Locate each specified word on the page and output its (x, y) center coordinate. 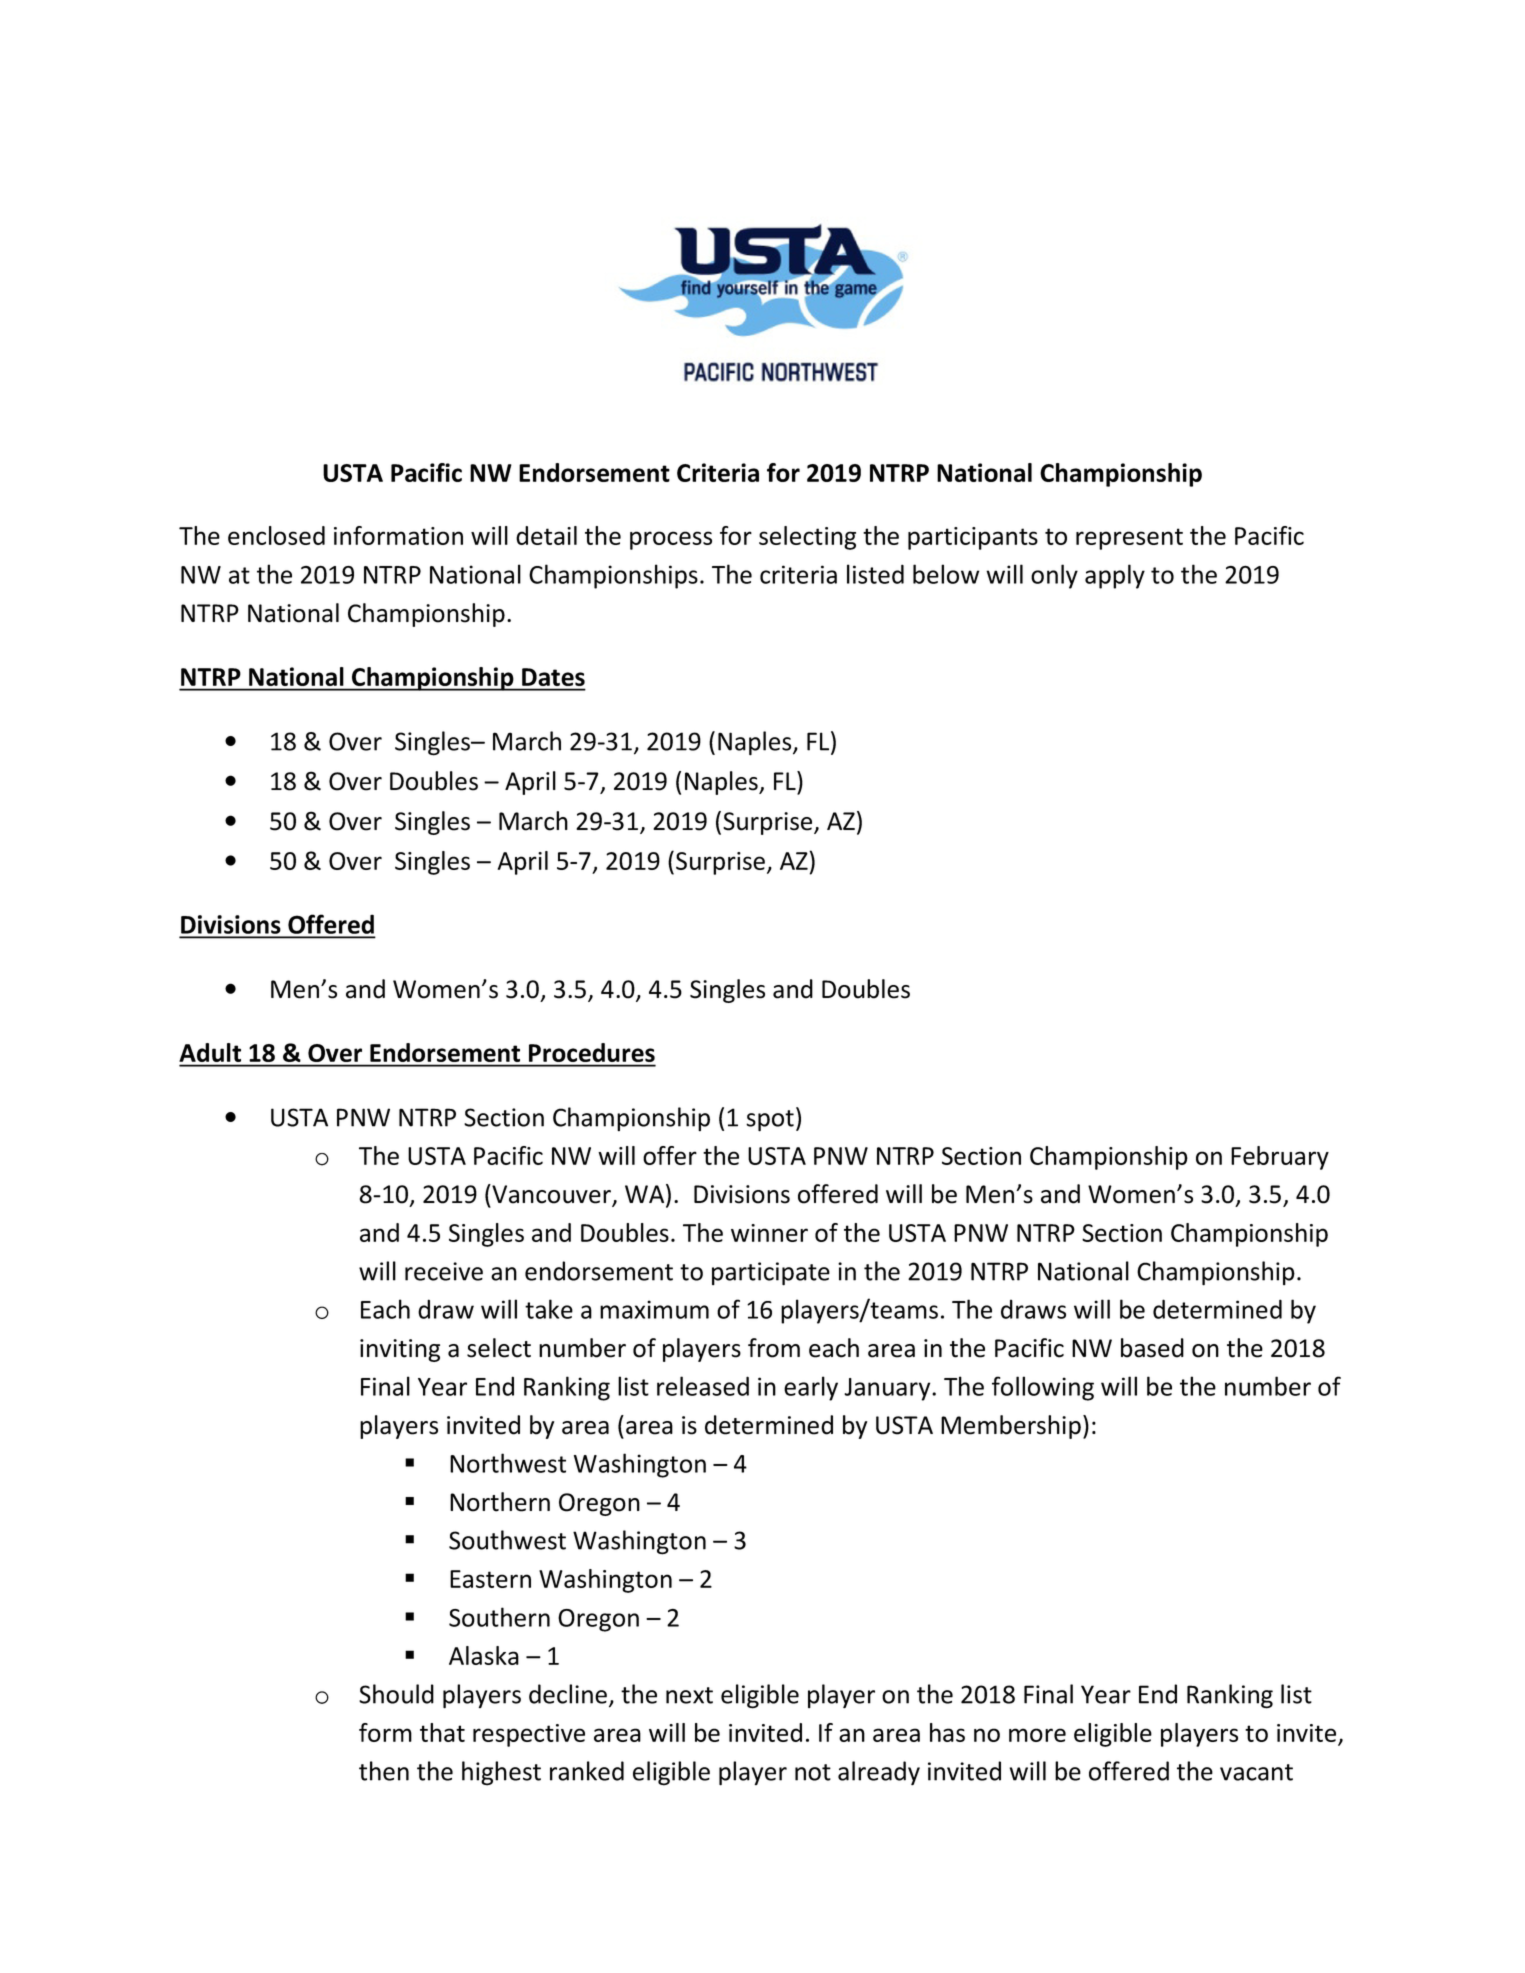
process (671, 540)
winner (769, 1233)
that (442, 1732)
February (1280, 1158)
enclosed (276, 535)
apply (1115, 576)
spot (770, 1121)
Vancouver (552, 1195)
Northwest (508, 1463)
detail (546, 535)
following (1043, 1388)
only (1054, 576)
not (813, 1772)
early (811, 1388)
